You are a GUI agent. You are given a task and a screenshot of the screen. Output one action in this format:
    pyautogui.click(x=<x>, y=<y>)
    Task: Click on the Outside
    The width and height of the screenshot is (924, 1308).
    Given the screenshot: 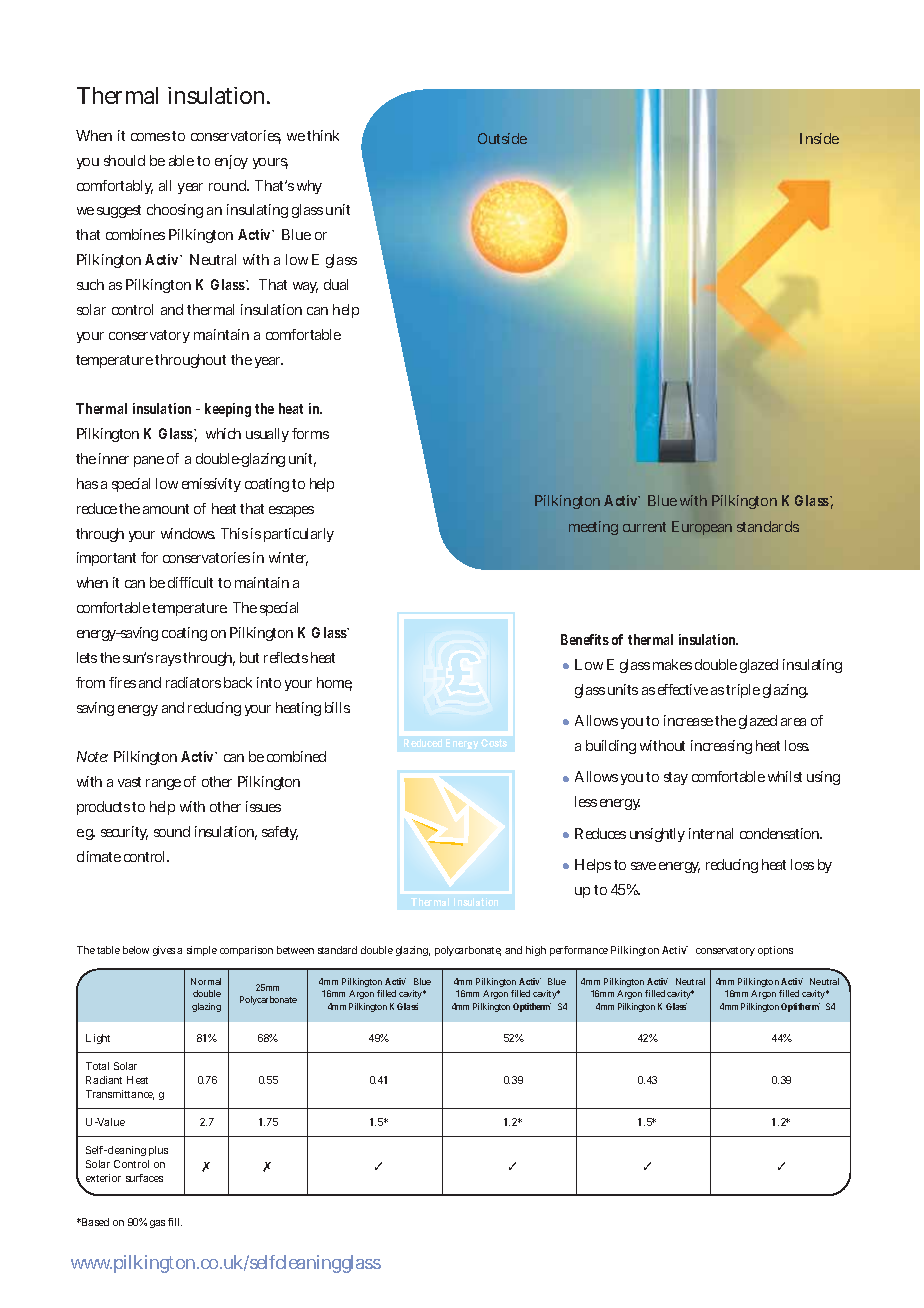 What is the action you would take?
    pyautogui.click(x=502, y=138)
